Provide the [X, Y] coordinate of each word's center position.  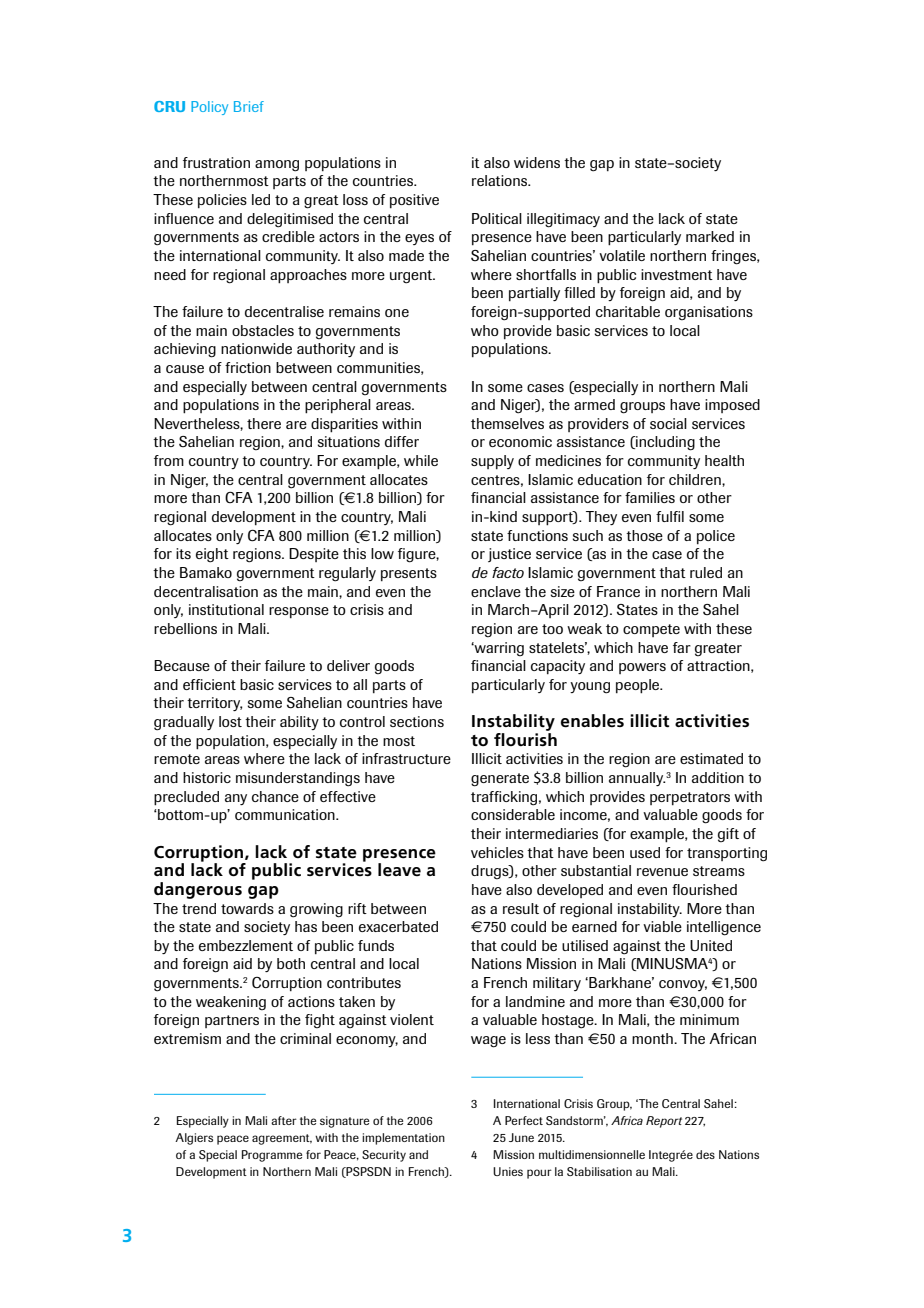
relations [501, 180]
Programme [272, 1156]
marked [710, 236]
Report [664, 1122]
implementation [403, 1139]
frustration [216, 162]
